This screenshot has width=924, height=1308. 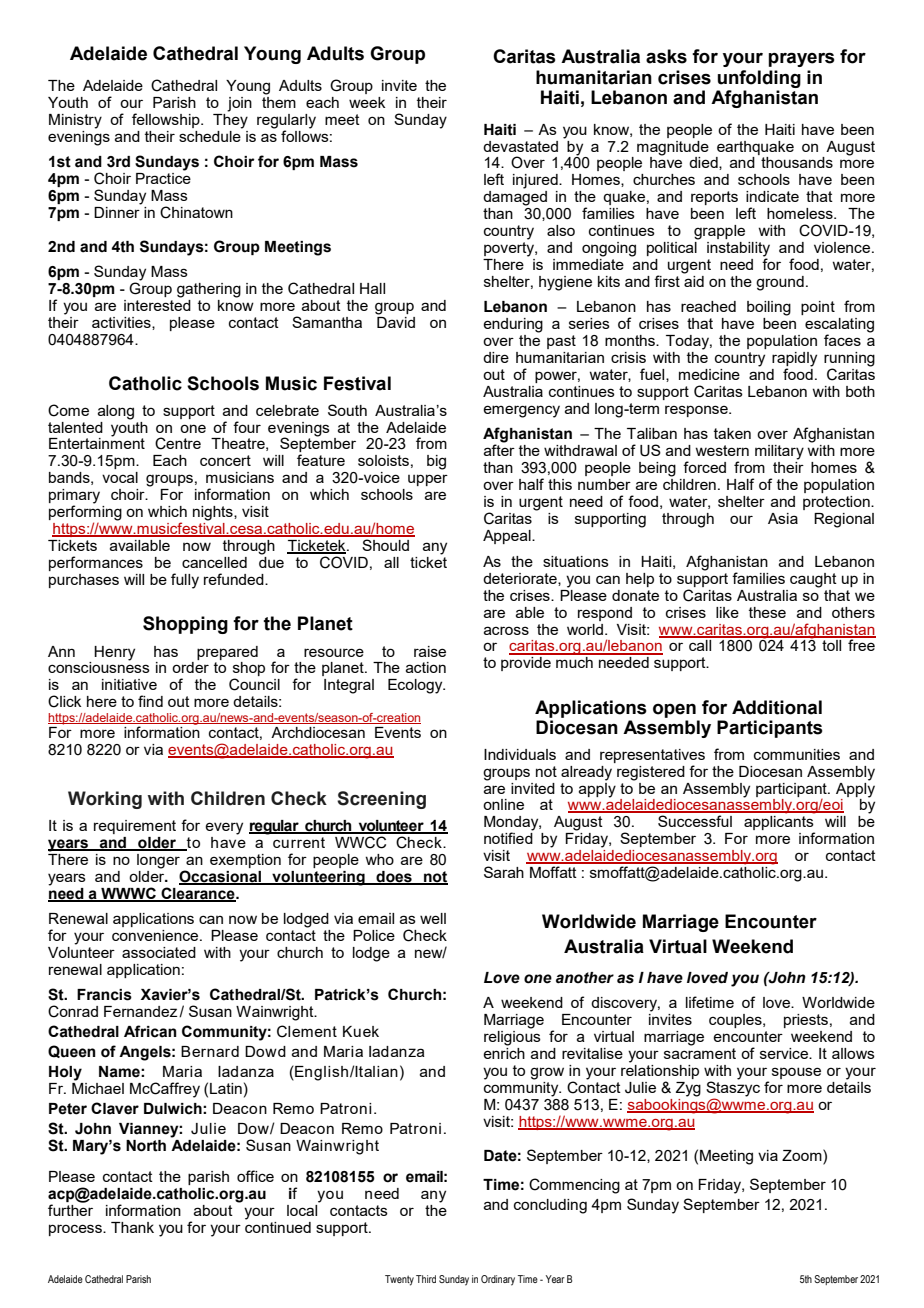 I want to click on order, so click(x=190, y=667).
